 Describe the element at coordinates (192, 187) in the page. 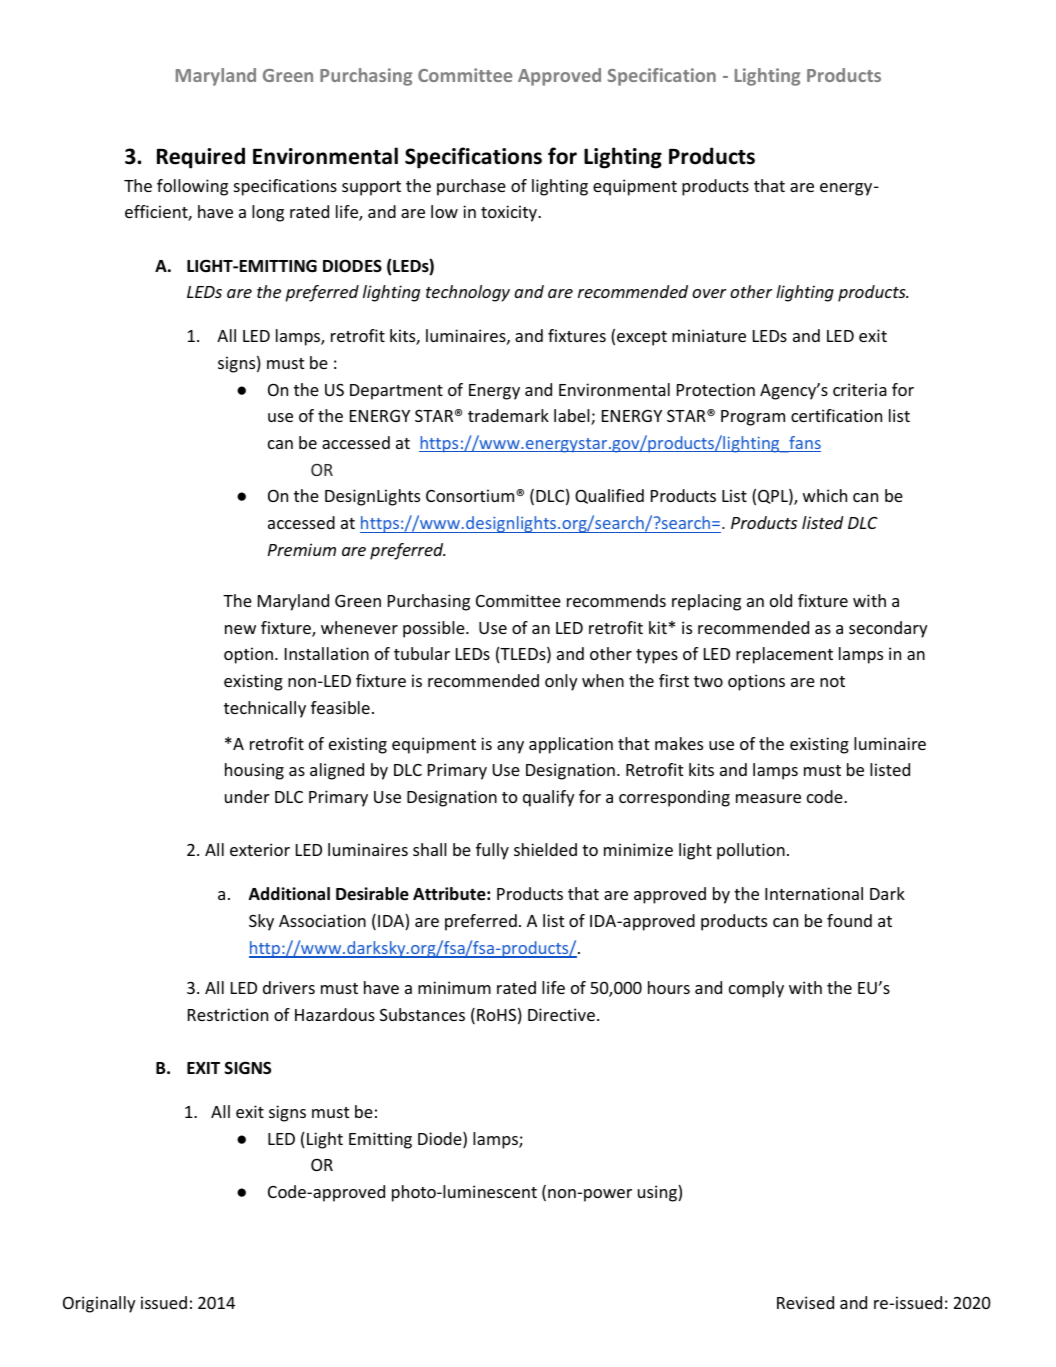

I see `following` at that location.
